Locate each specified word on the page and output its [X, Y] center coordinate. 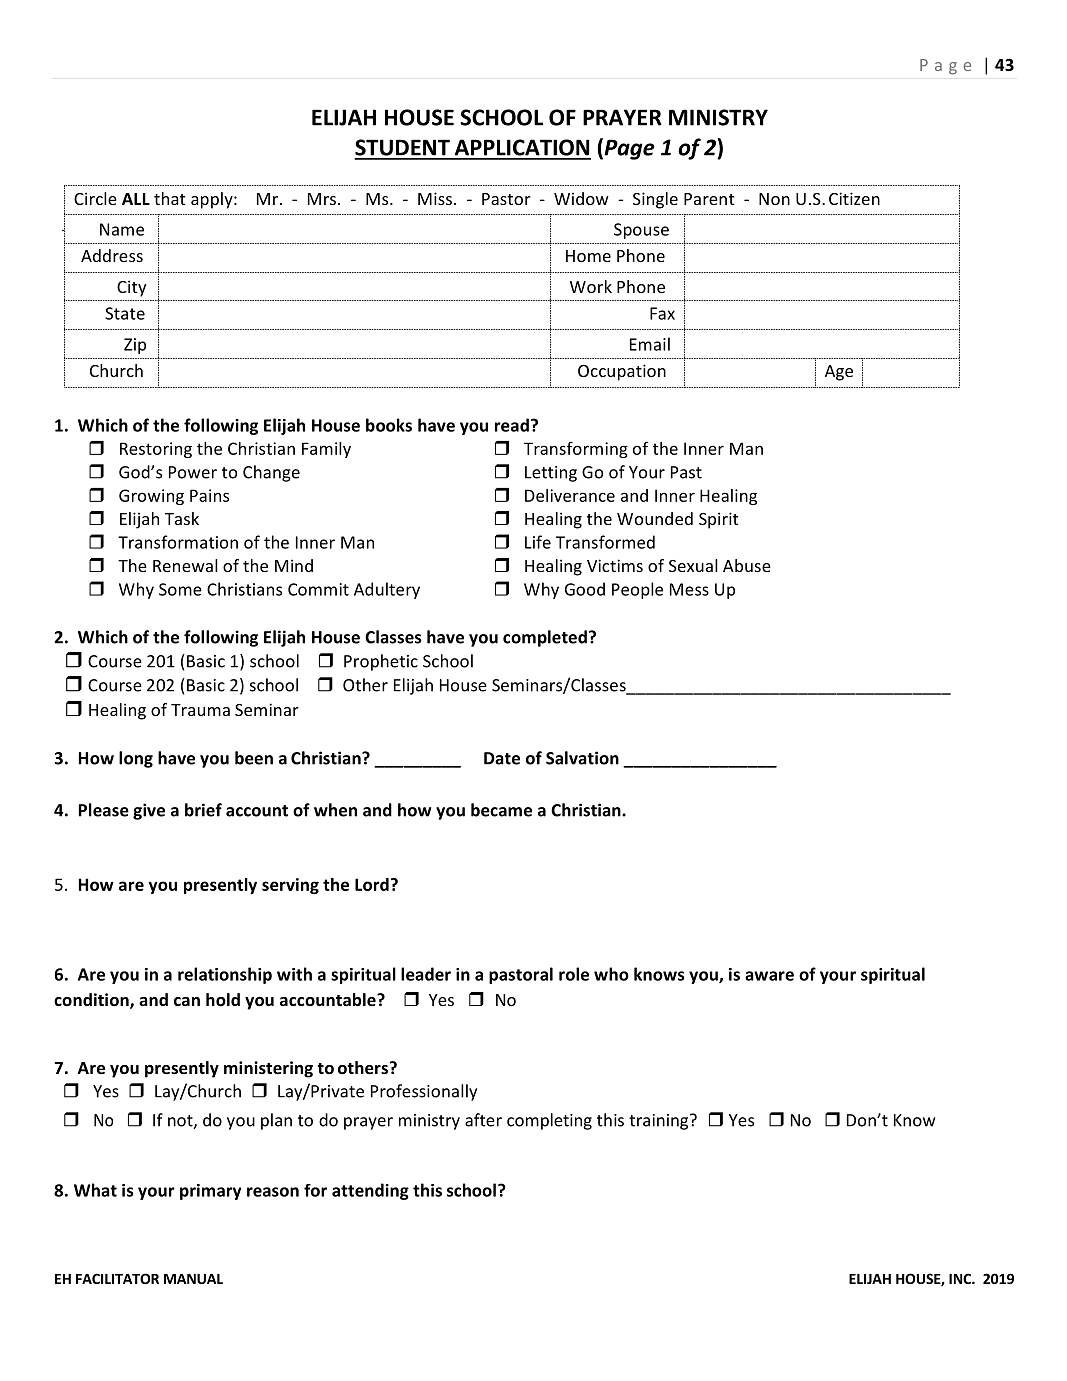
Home [588, 256]
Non [774, 199]
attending [370, 1191]
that [169, 198]
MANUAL [193, 1279]
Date [502, 758]
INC [961, 1278]
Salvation [582, 758]
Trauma [200, 710]
